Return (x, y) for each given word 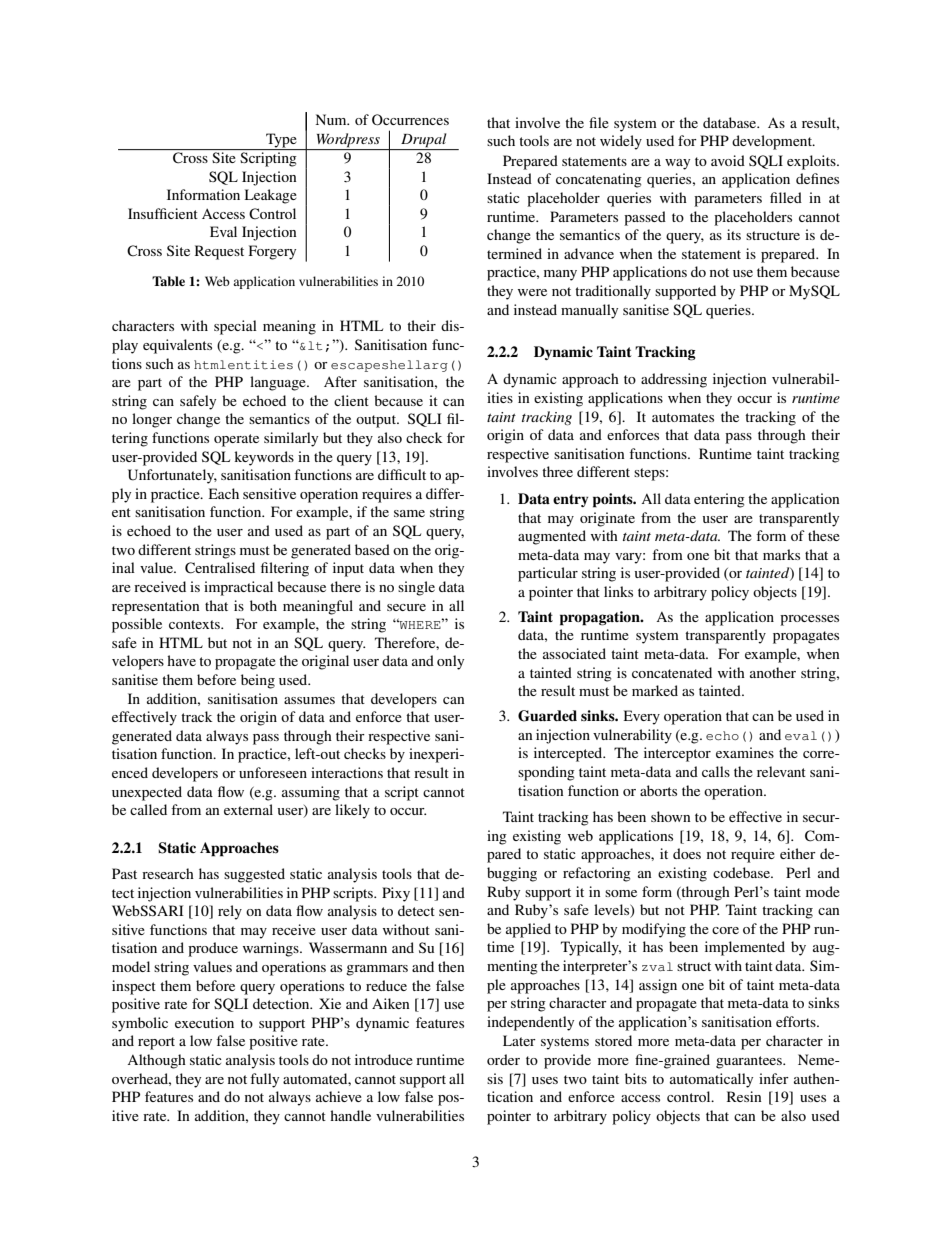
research (168, 873)
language (279, 383)
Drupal (423, 140)
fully (264, 1080)
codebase (742, 872)
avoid (728, 160)
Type (281, 141)
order (503, 1059)
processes (809, 620)
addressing (674, 380)
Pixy (396, 894)
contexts (195, 624)
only (450, 662)
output (377, 421)
